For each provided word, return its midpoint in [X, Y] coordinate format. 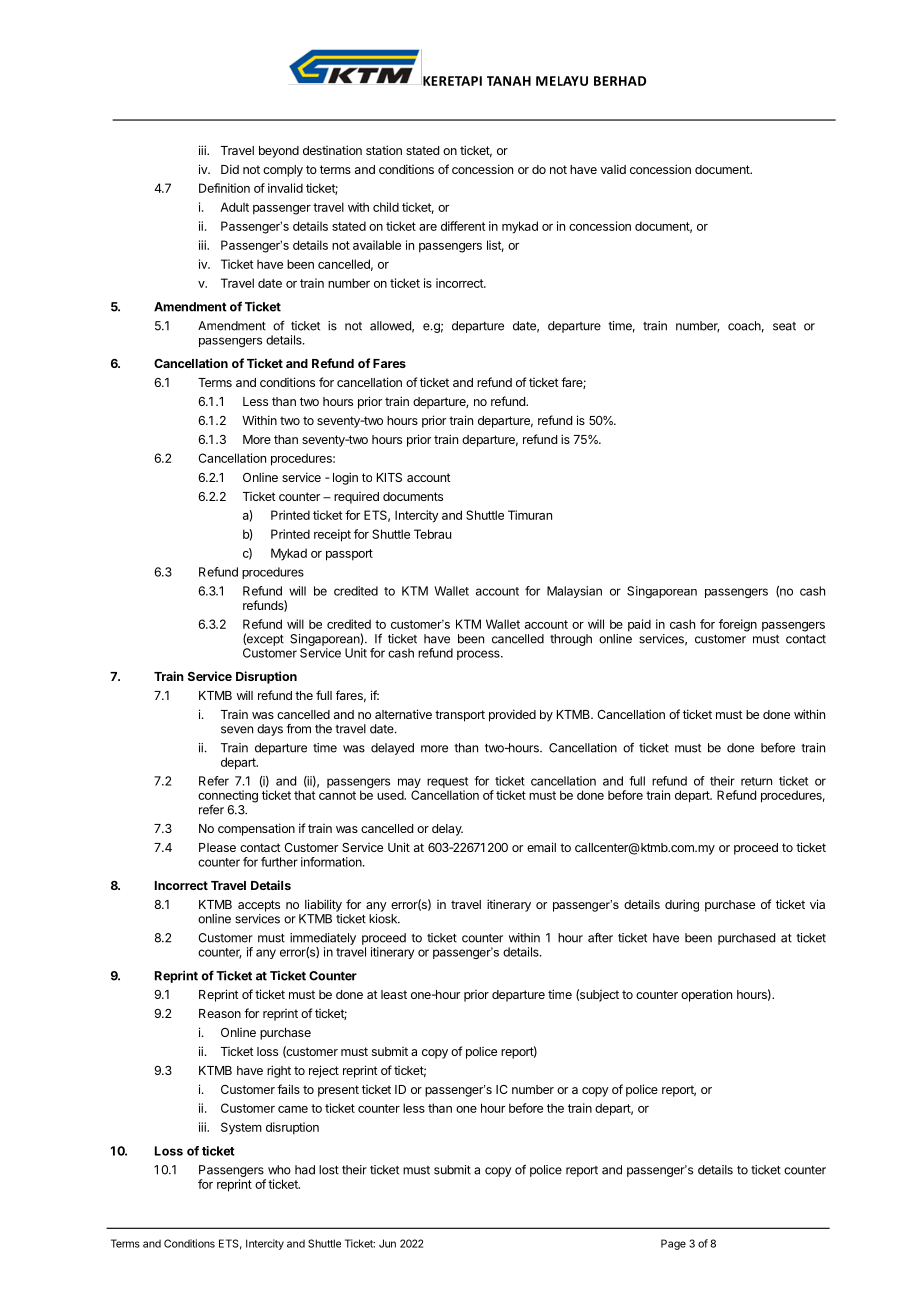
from [298, 729]
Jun [387, 1243]
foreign [738, 625]
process [479, 655]
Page [673, 1244]
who [279, 1170]
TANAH [509, 81]
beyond [279, 152]
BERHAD [620, 81]
